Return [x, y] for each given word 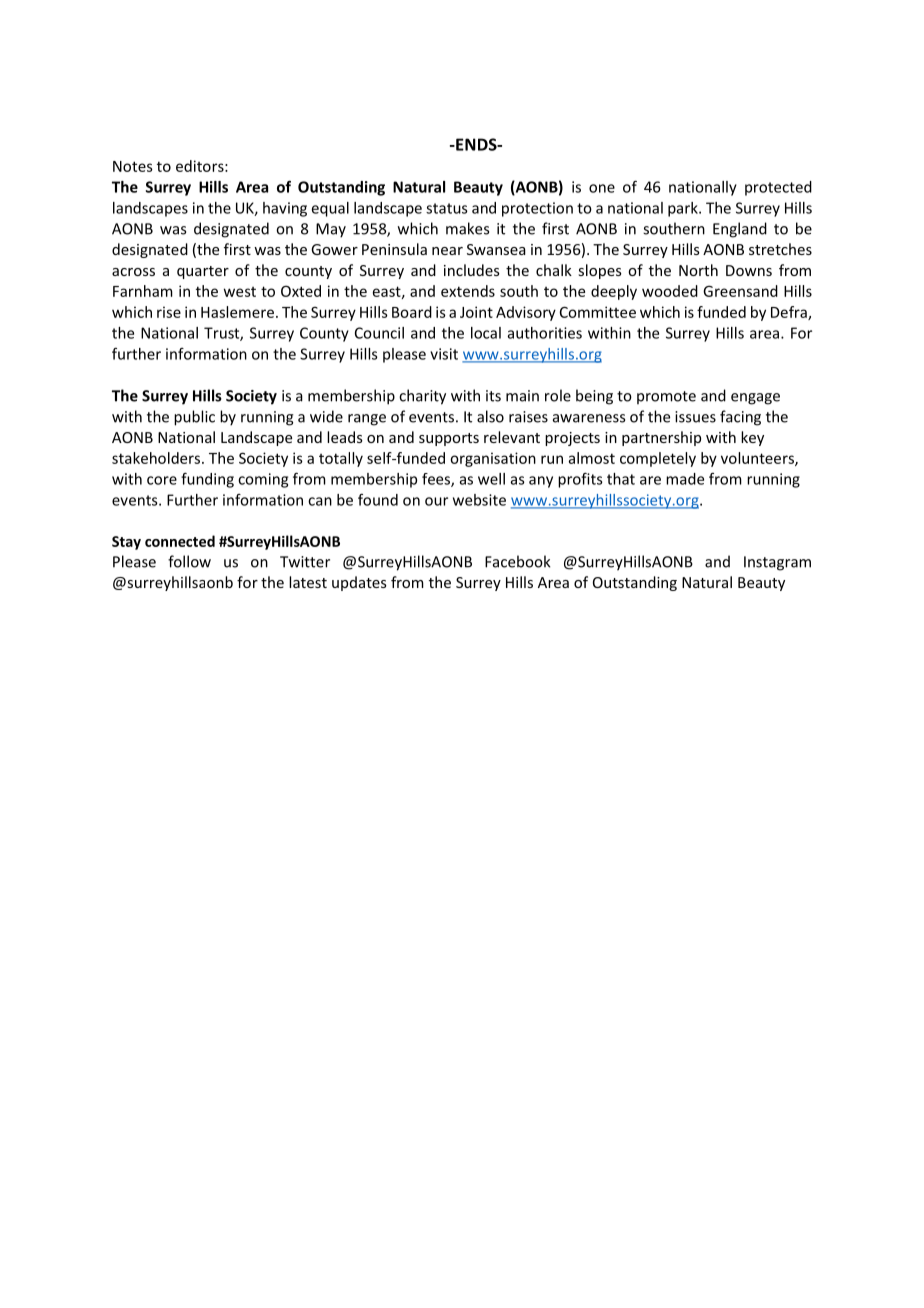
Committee [598, 312]
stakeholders [157, 458]
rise [169, 312]
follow [189, 561]
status [447, 208]
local [486, 333]
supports [449, 439]
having [285, 209]
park [684, 209]
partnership [661, 438]
